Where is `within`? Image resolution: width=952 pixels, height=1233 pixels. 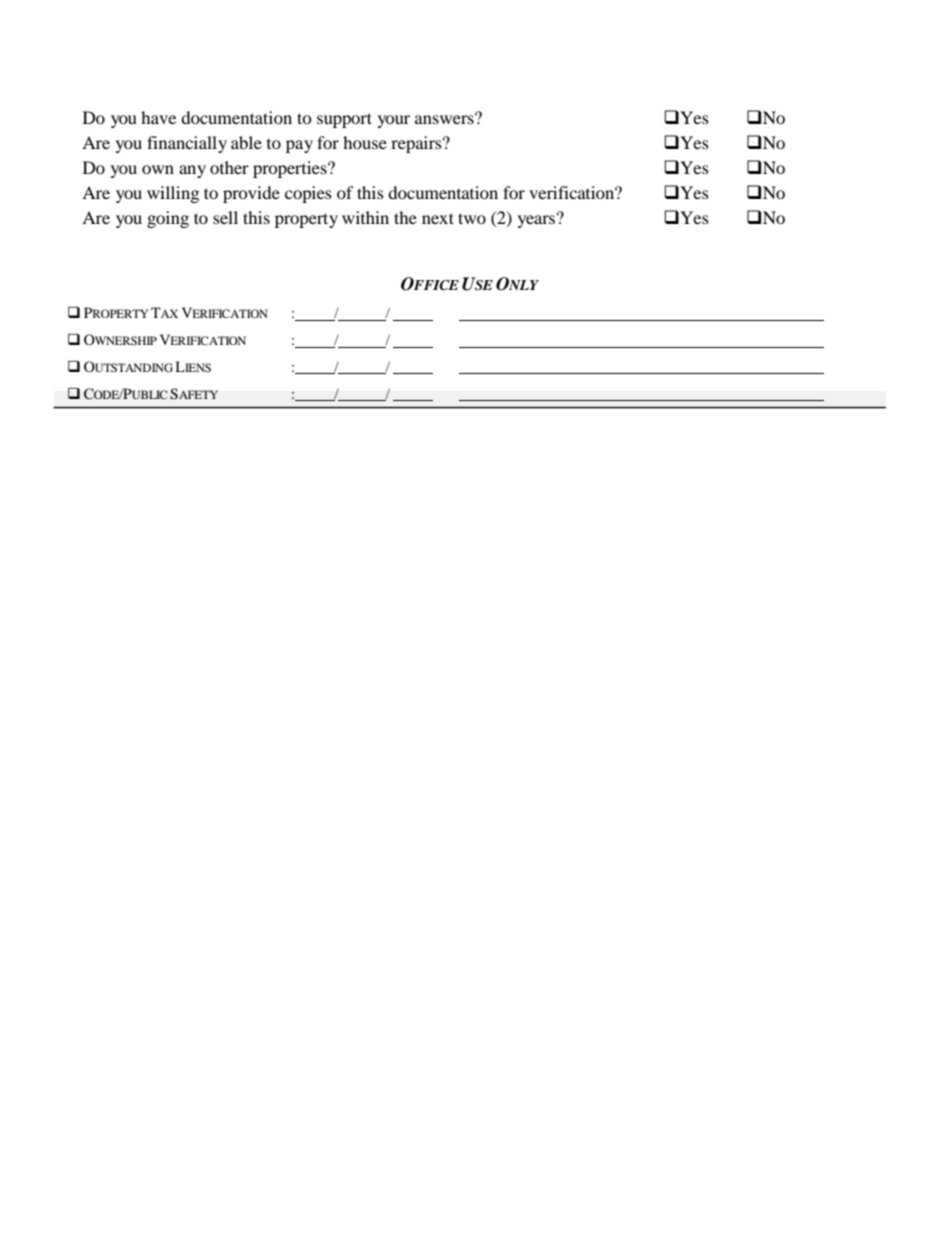 within is located at coordinates (365, 217).
